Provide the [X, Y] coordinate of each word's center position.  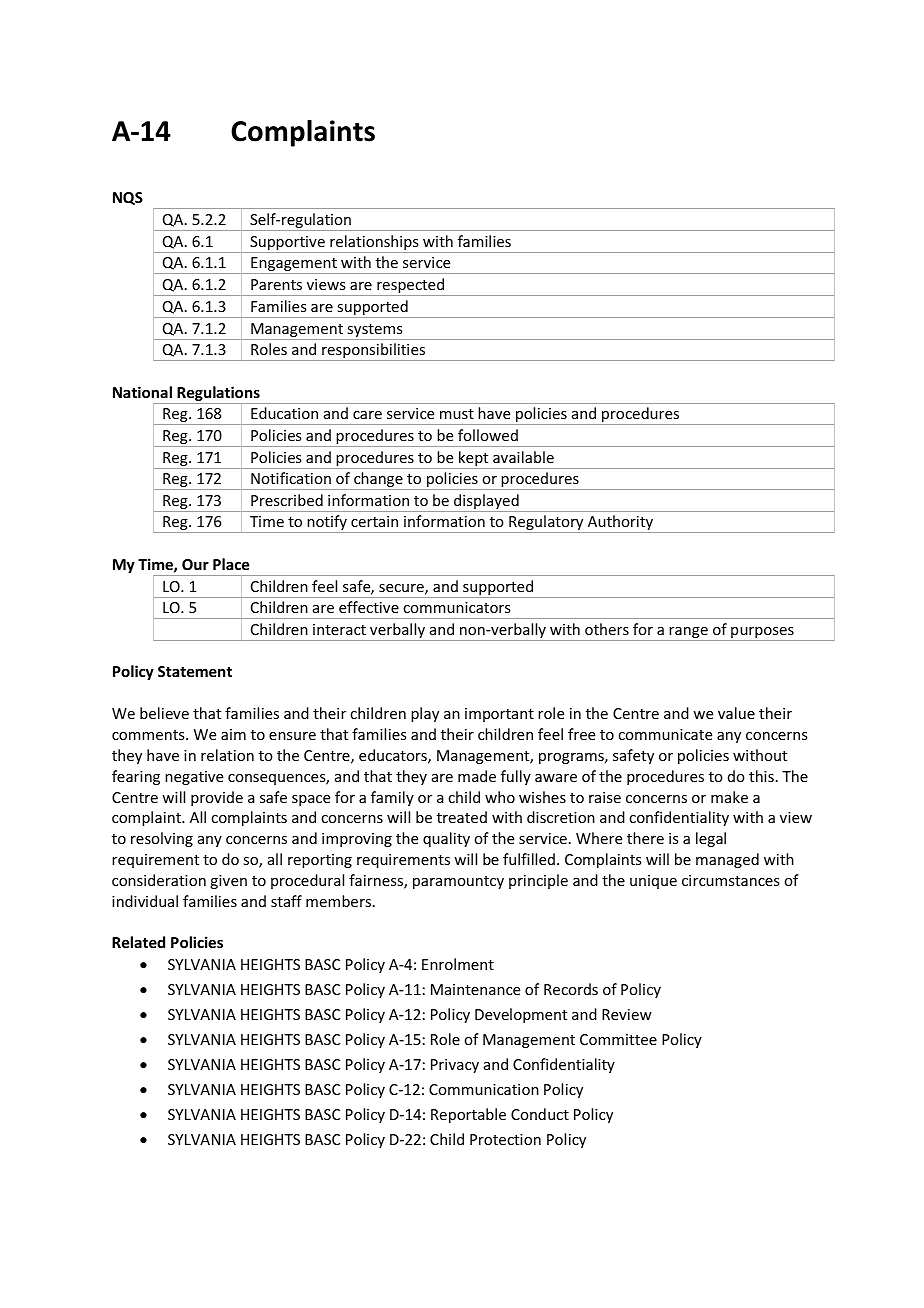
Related [138, 942]
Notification [291, 478]
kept [474, 460]
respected [410, 287]
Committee [618, 1039]
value [736, 713]
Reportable [468, 1115]
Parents [276, 284]
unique [653, 882]
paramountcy [458, 882]
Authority [620, 524]
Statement [195, 671]
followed [488, 435]
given [228, 882]
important [499, 715]
